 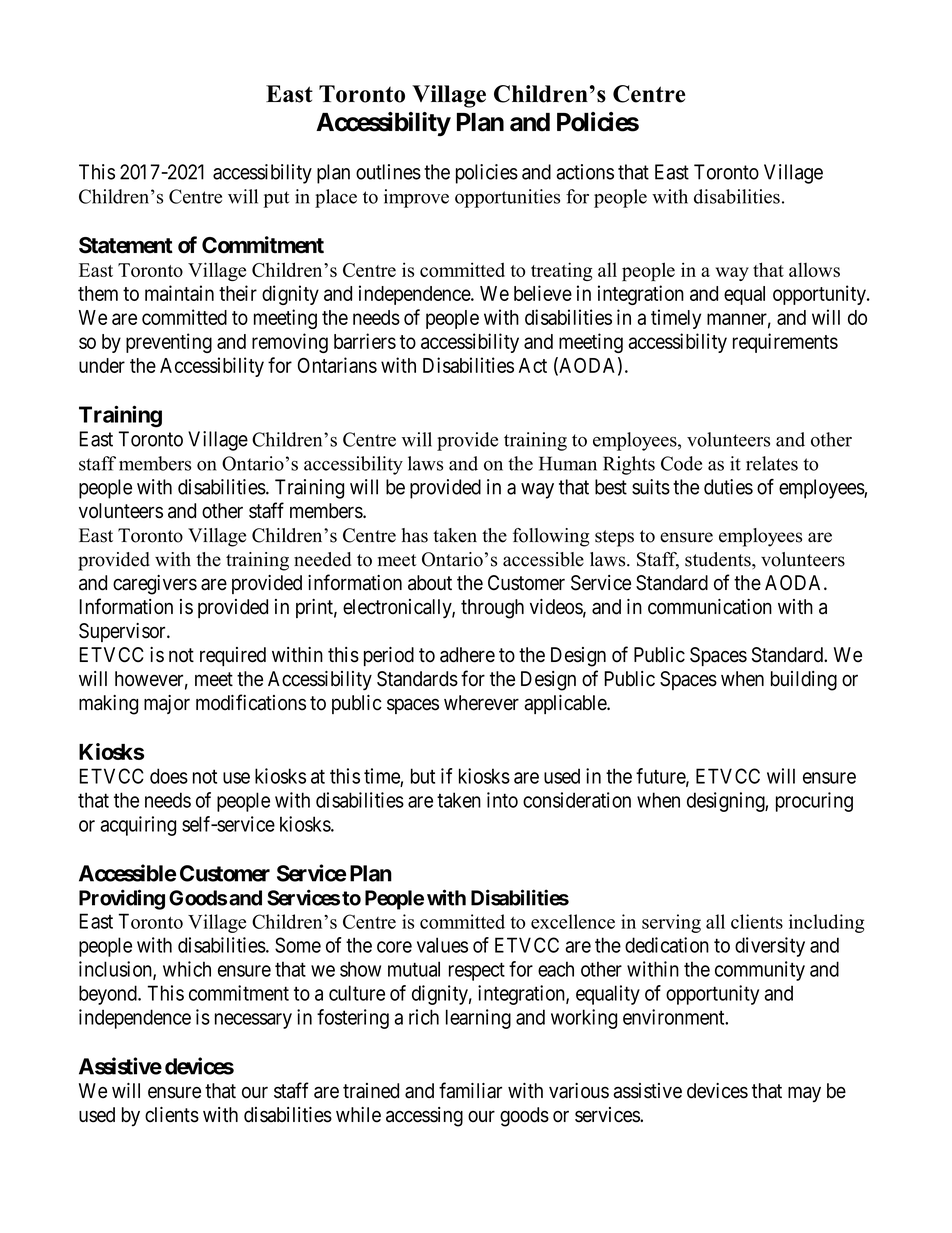 What do you see at coordinates (507, 198) in the document?
I see `opportunities` at bounding box center [507, 198].
